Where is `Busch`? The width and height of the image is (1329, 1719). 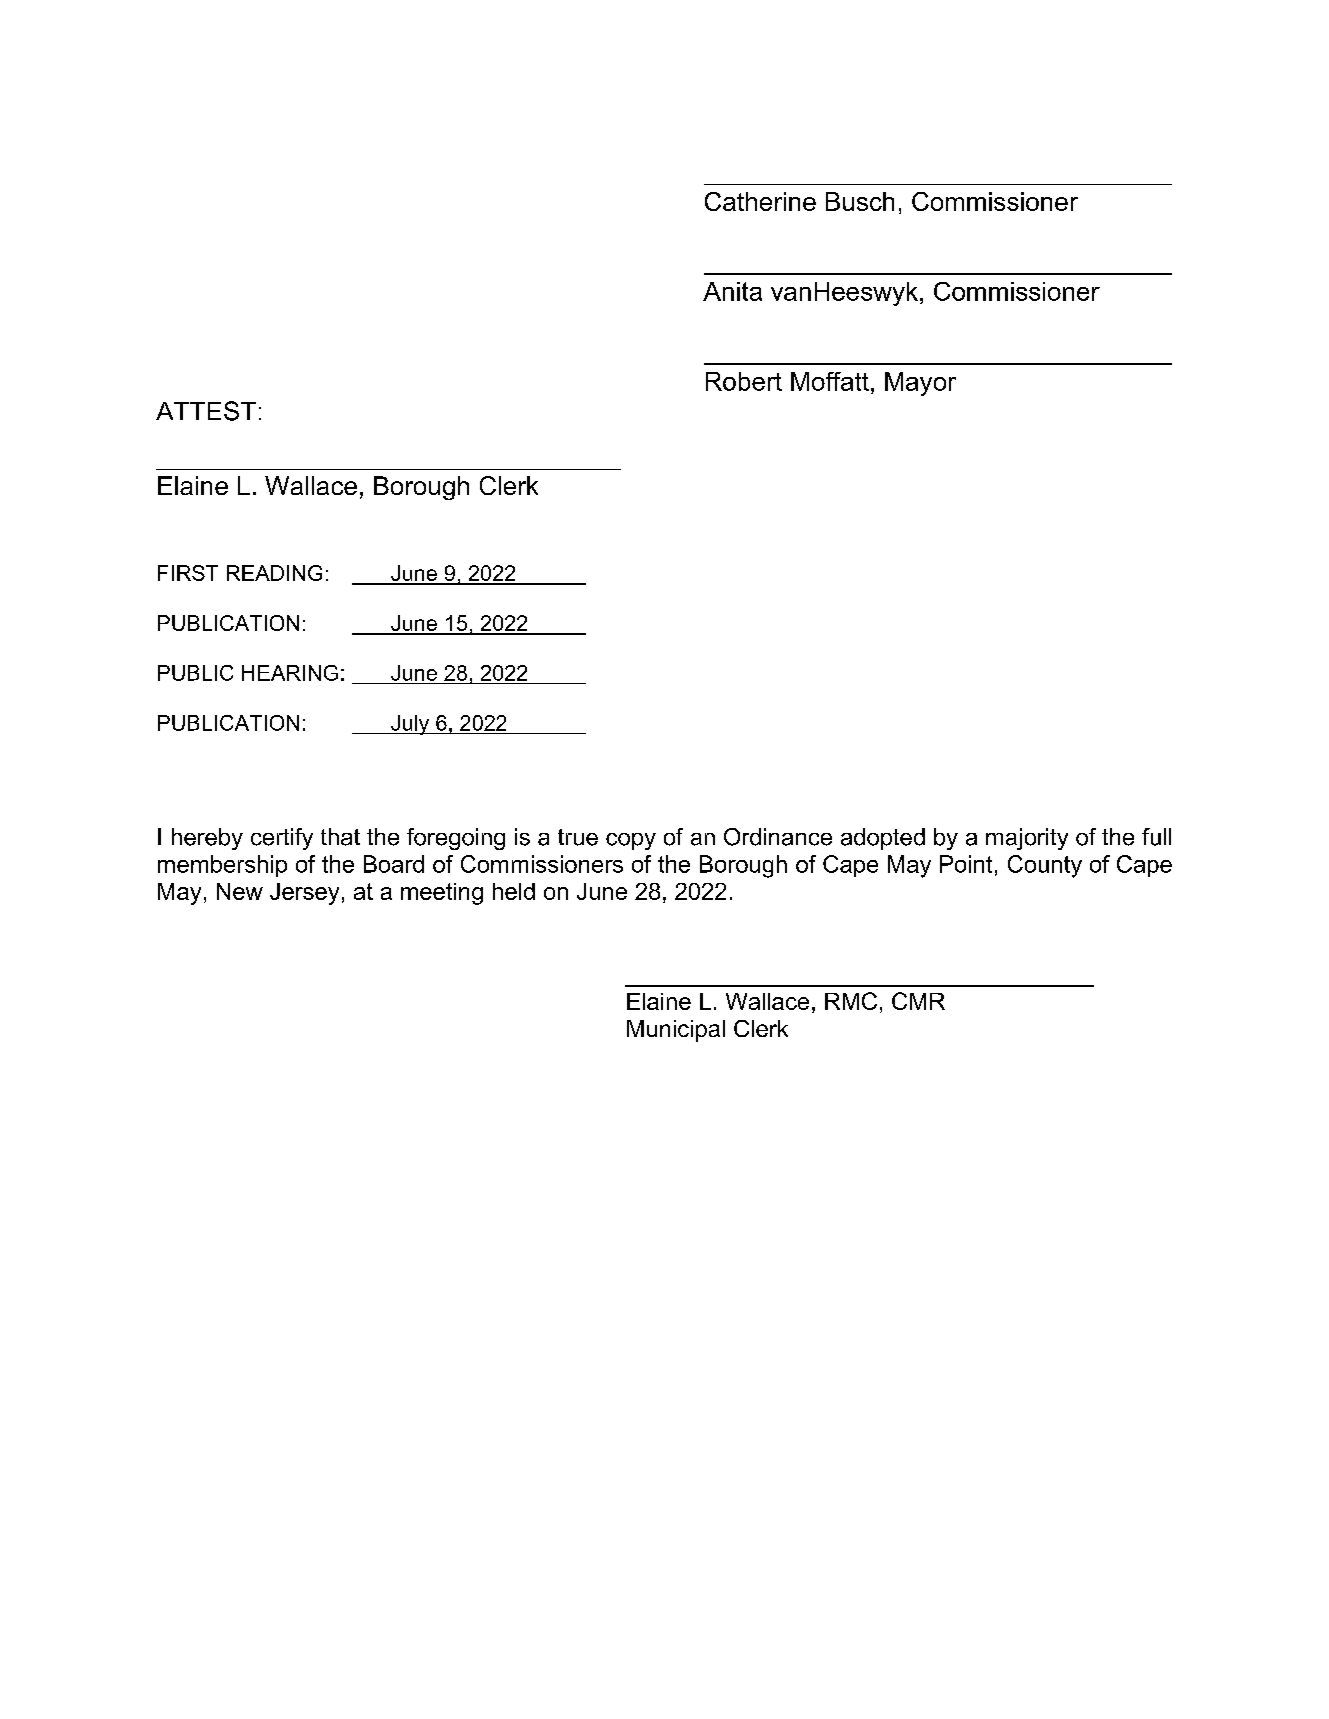
Busch is located at coordinates (860, 201).
